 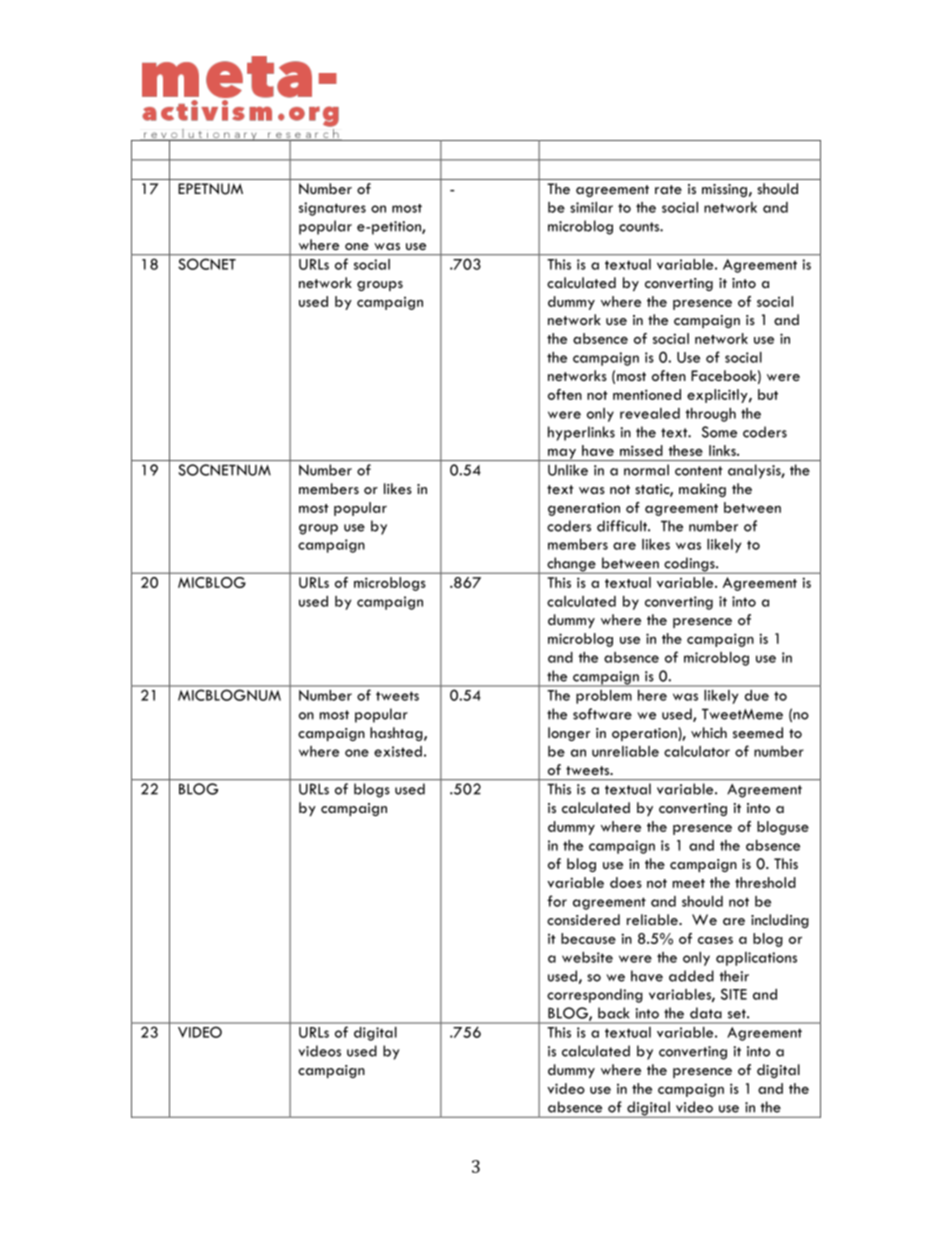 What do you see at coordinates (557, 901) in the document?
I see `for` at bounding box center [557, 901].
